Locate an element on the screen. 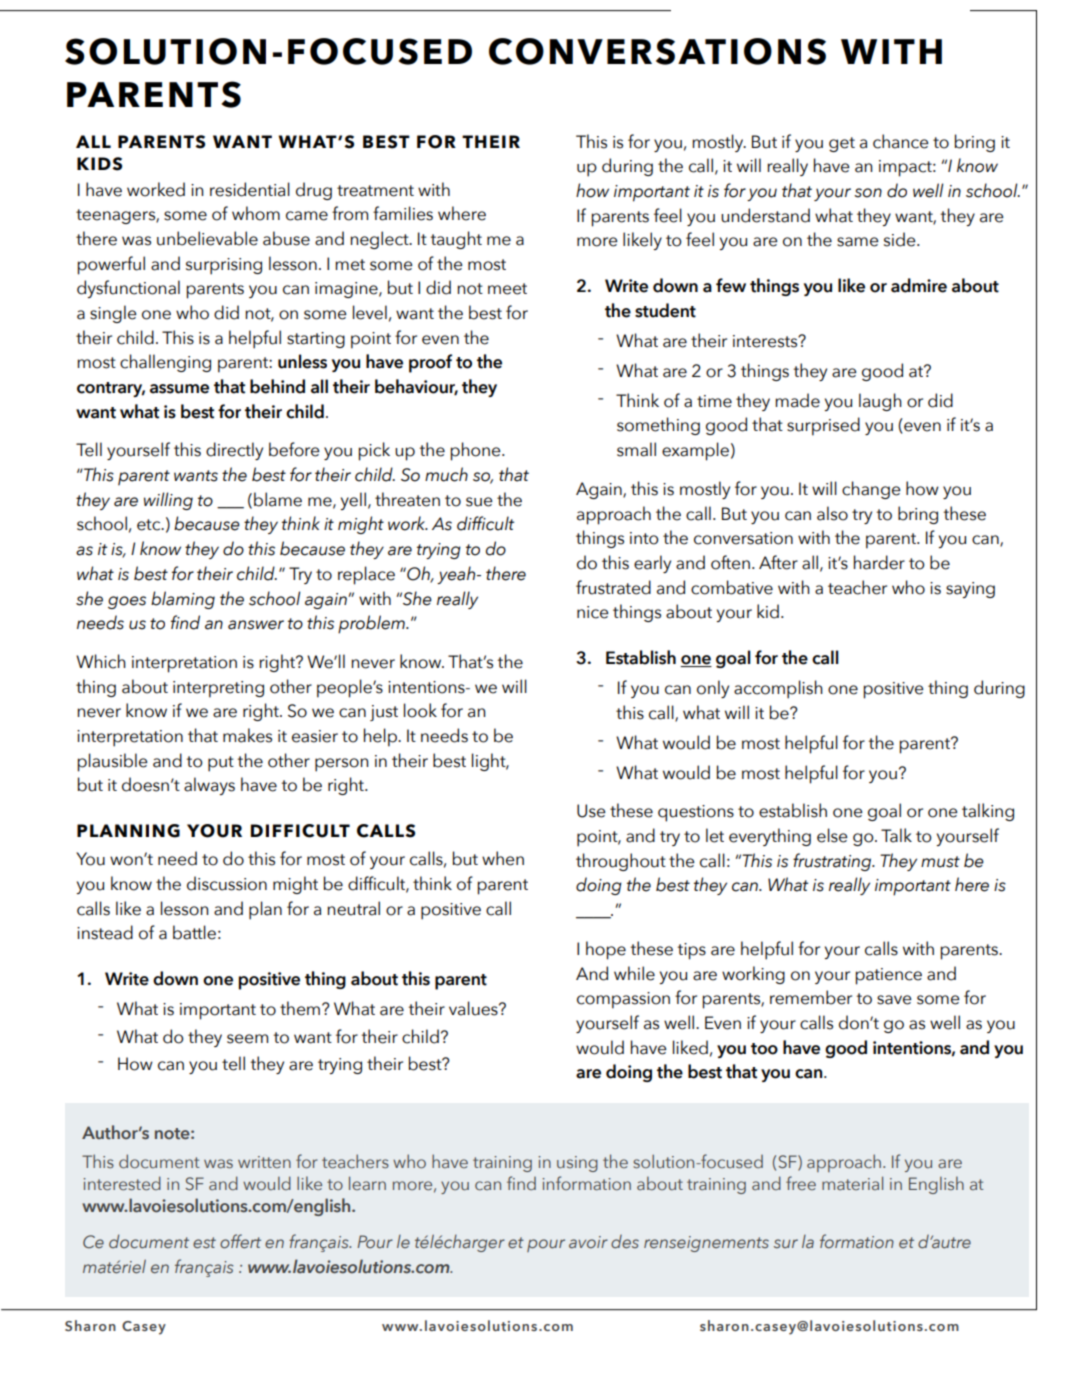 The height and width of the screenshot is (1396, 1079). accomplish is located at coordinates (778, 689).
